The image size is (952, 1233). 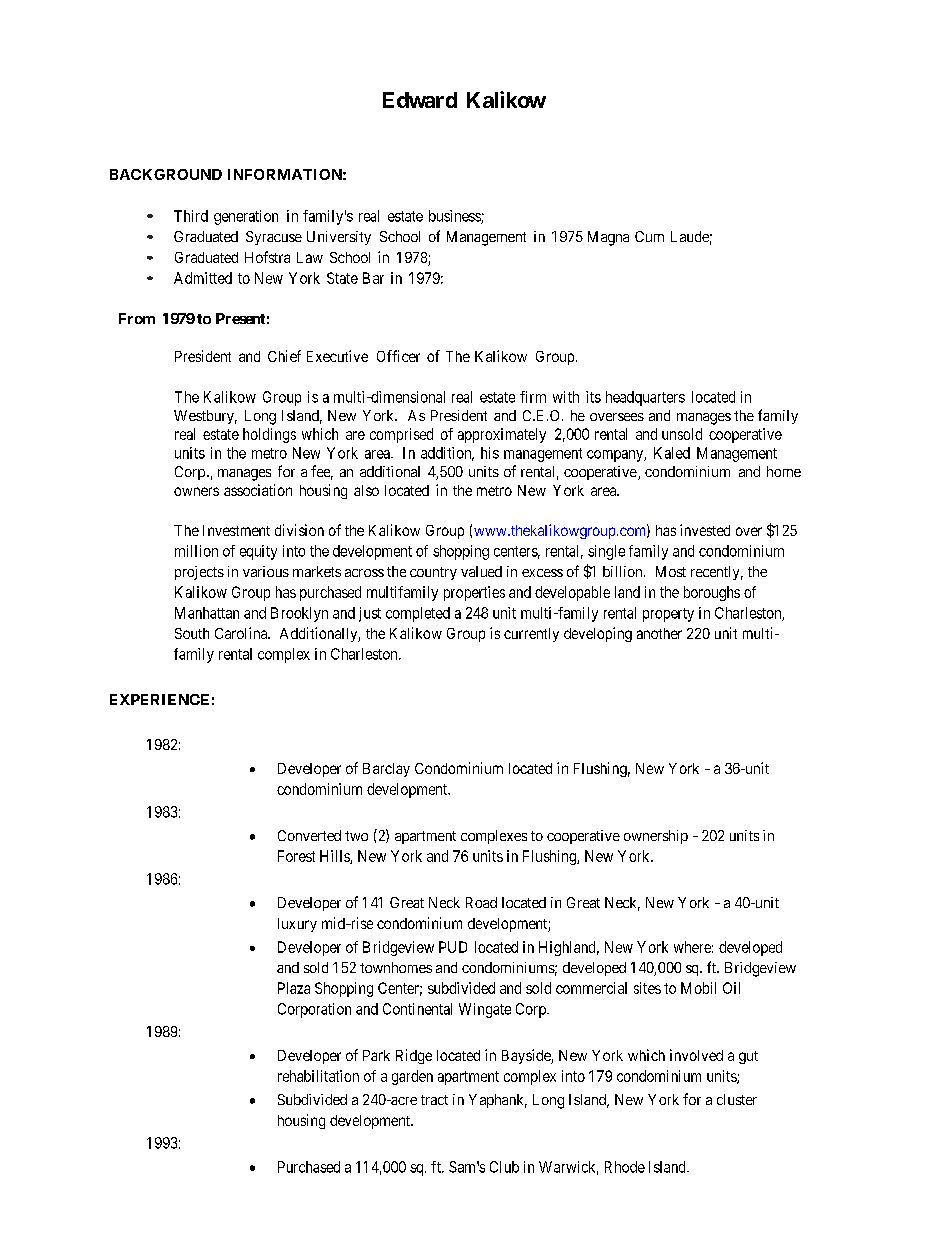 I want to click on Converted, so click(x=309, y=835).
